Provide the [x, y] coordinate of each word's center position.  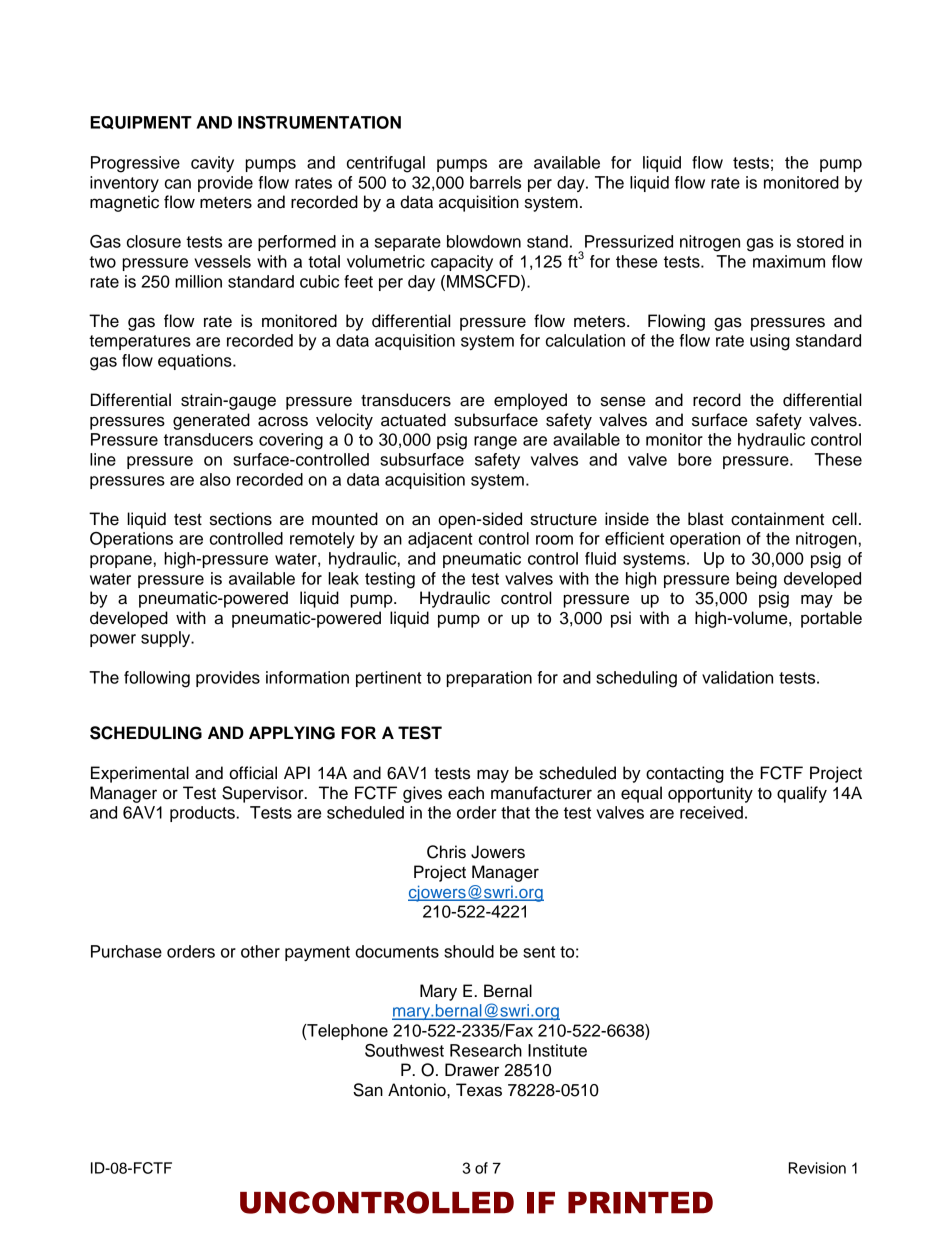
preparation [489, 679]
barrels [495, 182]
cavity [212, 164]
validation [737, 677]
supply [167, 639]
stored [820, 241]
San [368, 1090]
